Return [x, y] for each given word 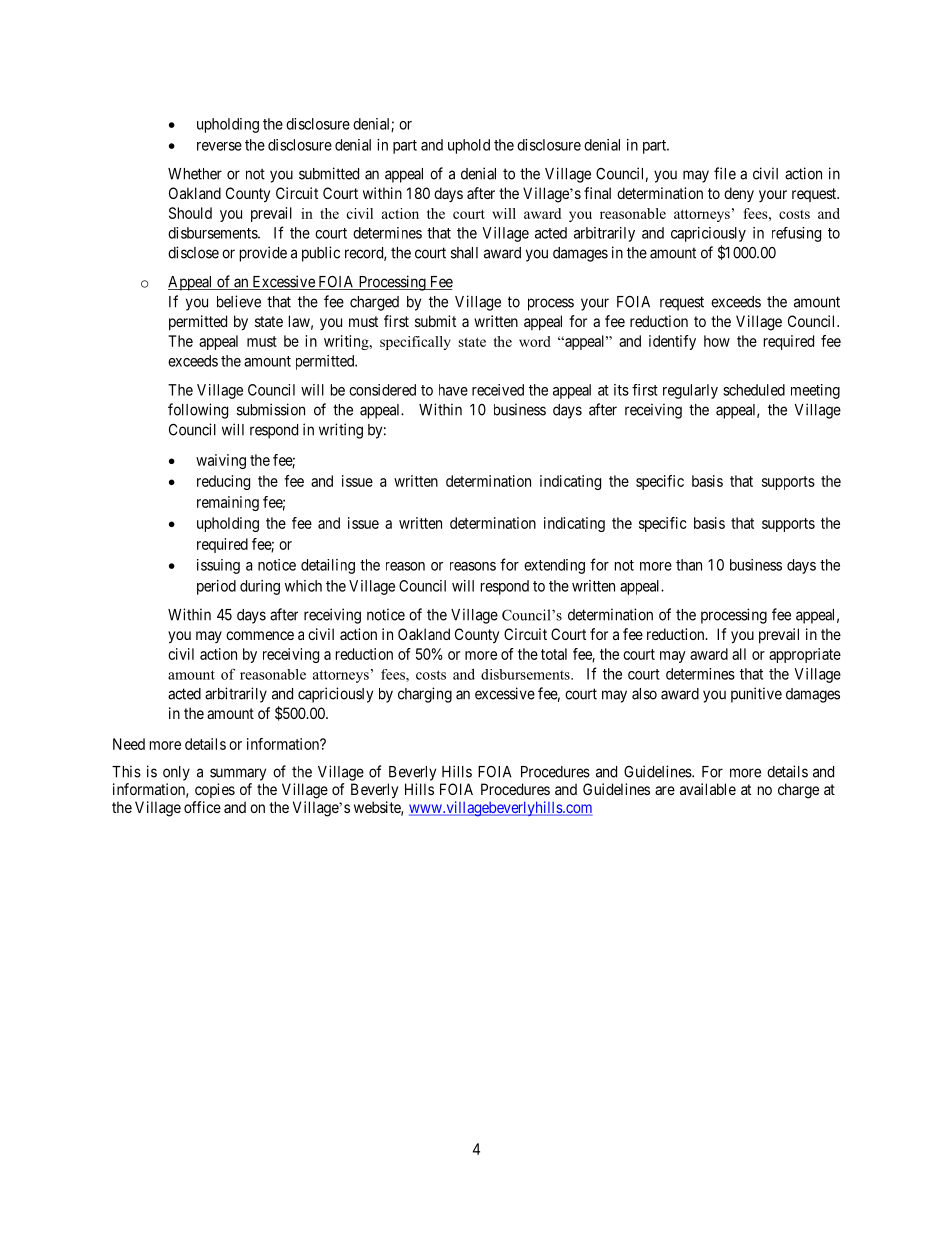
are [665, 790]
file [725, 173]
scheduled [754, 390]
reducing [223, 482]
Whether [195, 174]
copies [215, 790]
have [453, 390]
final [597, 193]
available [708, 789]
